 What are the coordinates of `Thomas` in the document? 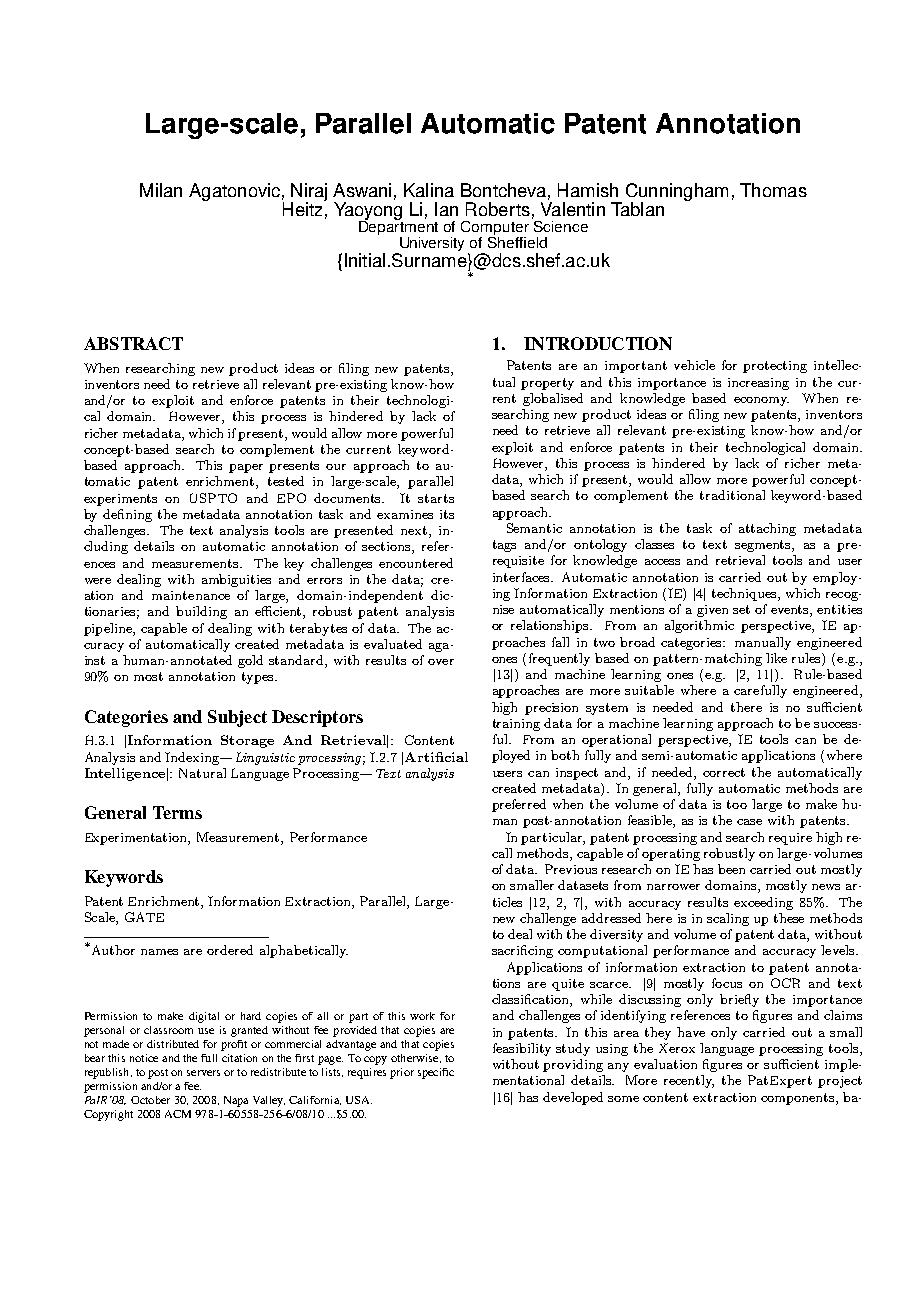 It's located at (773, 190).
